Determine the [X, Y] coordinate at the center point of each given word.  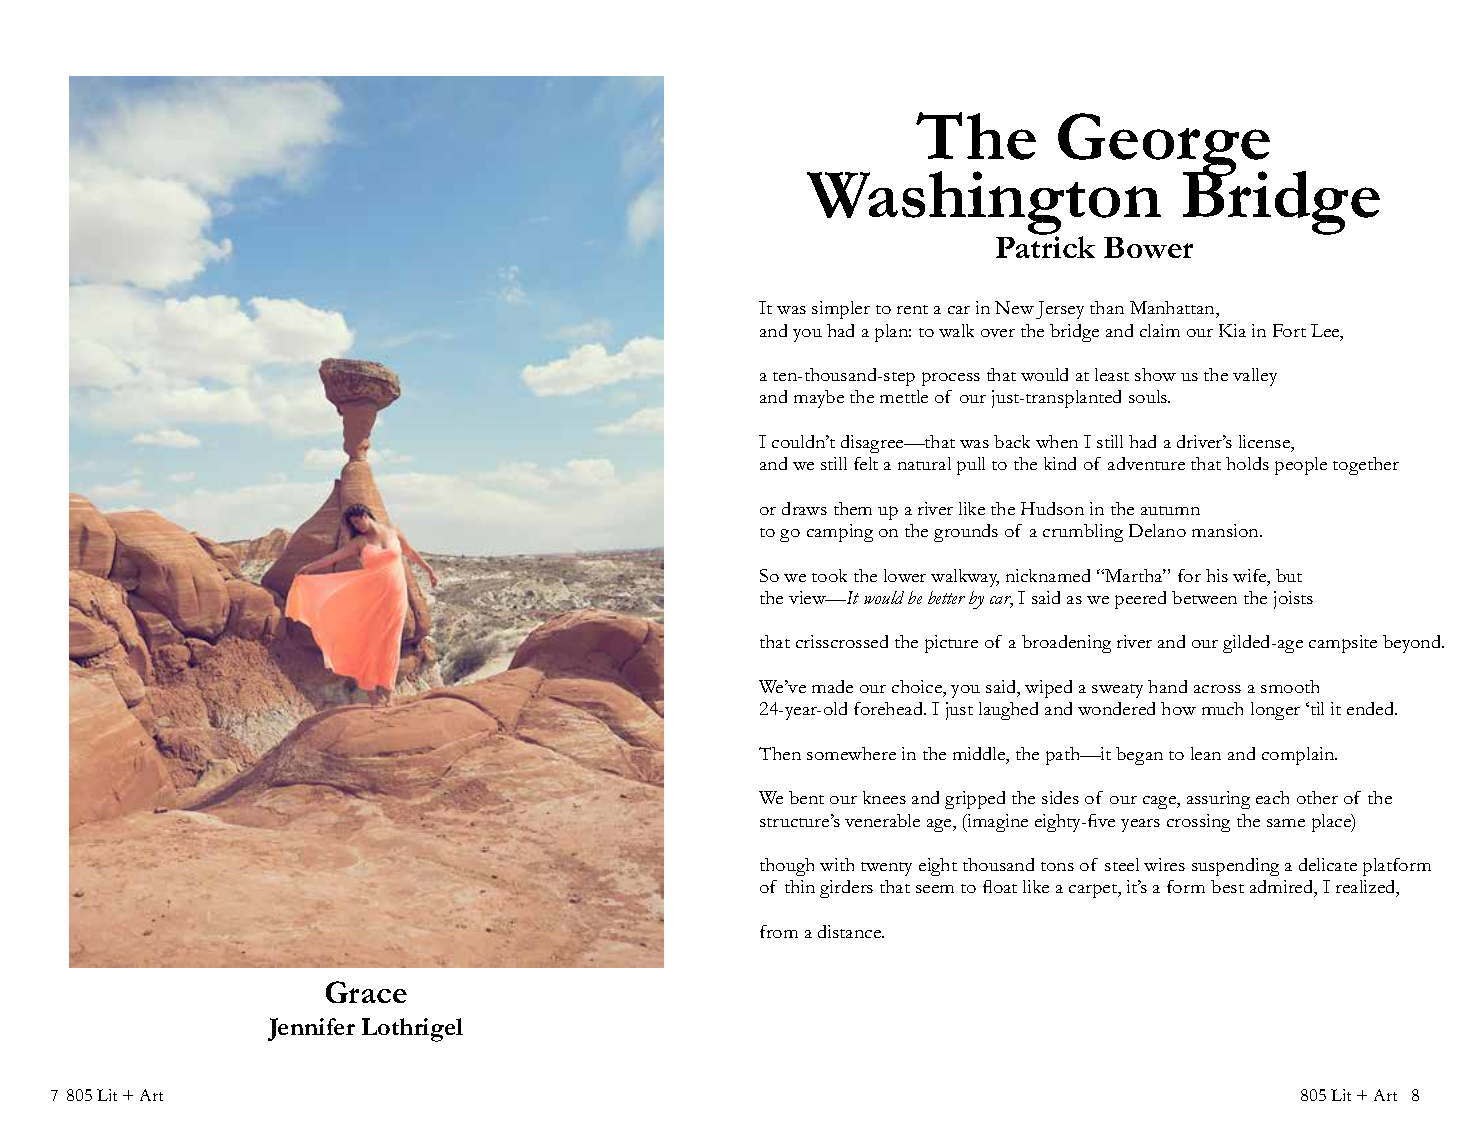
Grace [366, 992]
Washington [984, 204]
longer [1275, 711]
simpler [841, 310]
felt [866, 463]
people [1301, 466]
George [1164, 146]
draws [804, 508]
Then [780, 753]
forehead [890, 708]
